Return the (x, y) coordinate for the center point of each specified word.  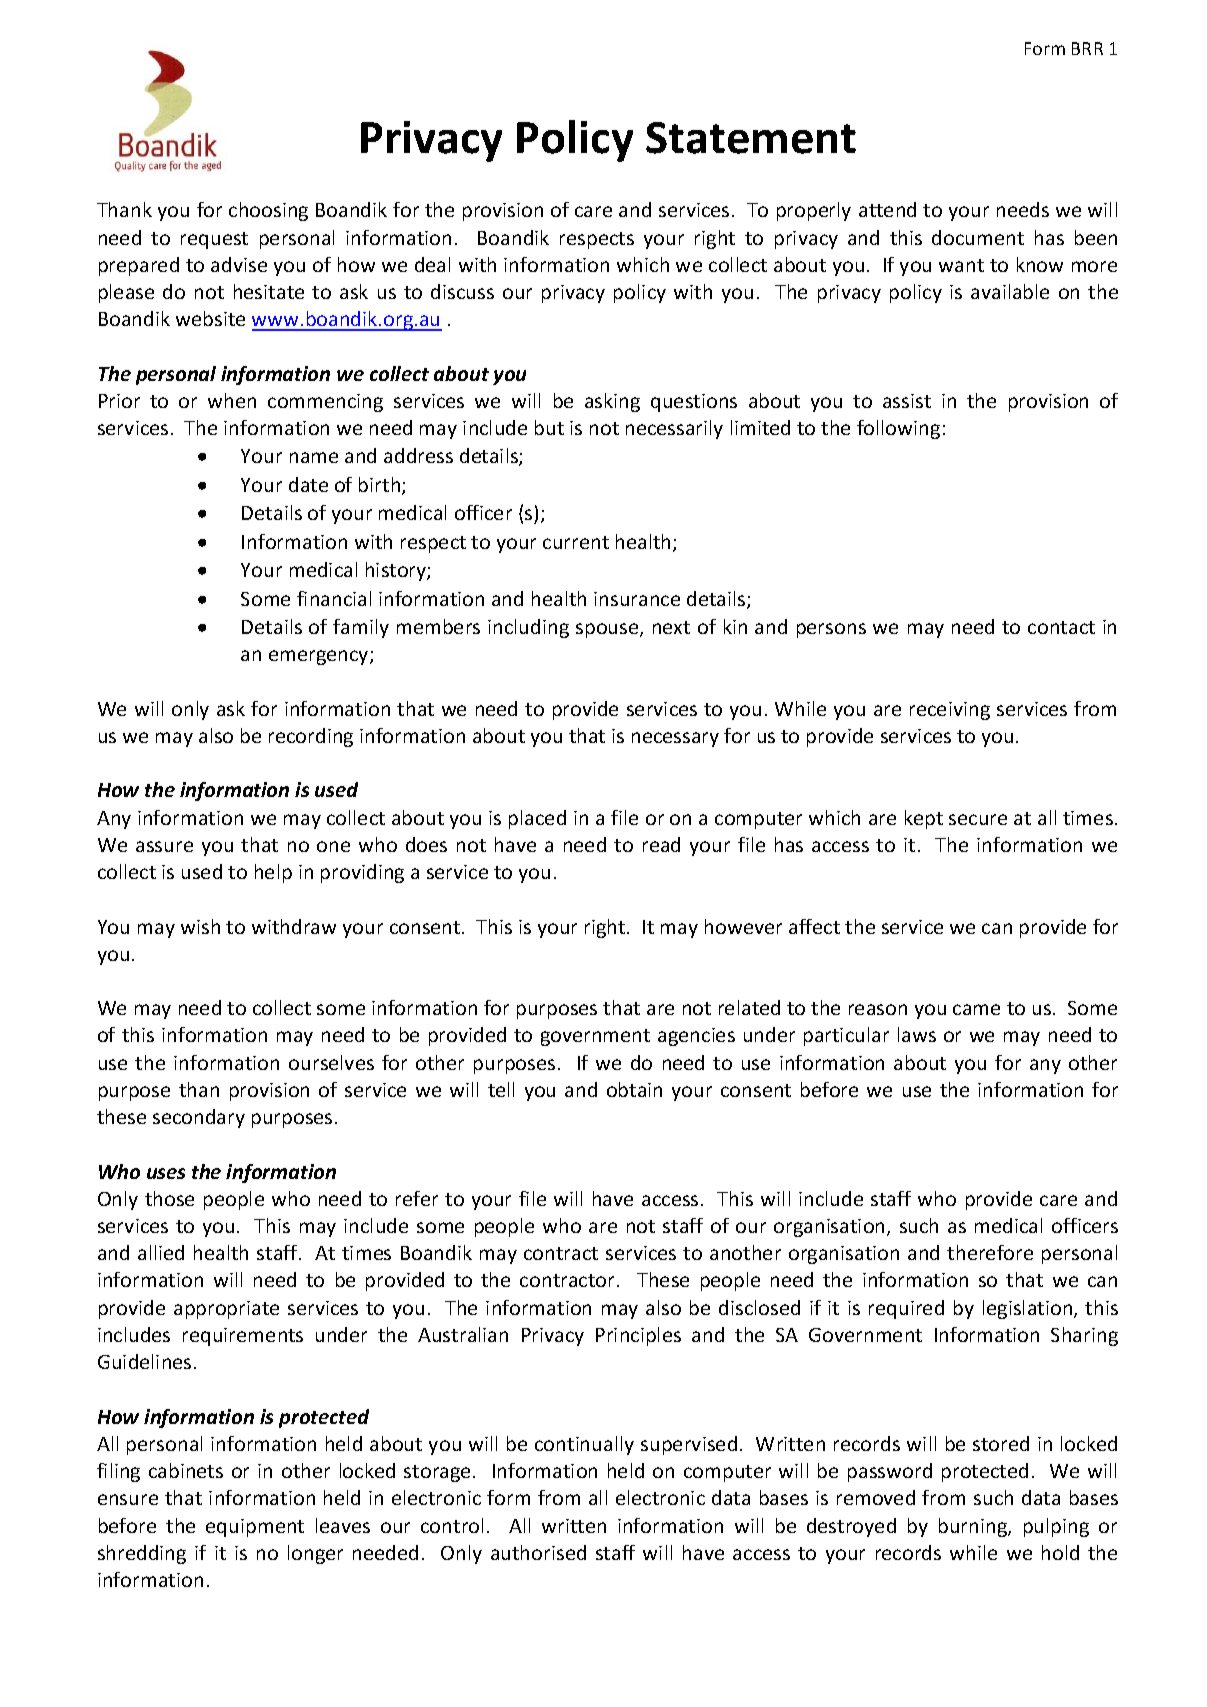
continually (584, 1445)
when (232, 400)
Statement (751, 138)
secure (978, 819)
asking (612, 402)
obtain (634, 1089)
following (898, 429)
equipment (255, 1528)
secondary (199, 1118)
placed (537, 819)
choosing (268, 211)
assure (164, 846)
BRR (1087, 48)
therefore (990, 1252)
